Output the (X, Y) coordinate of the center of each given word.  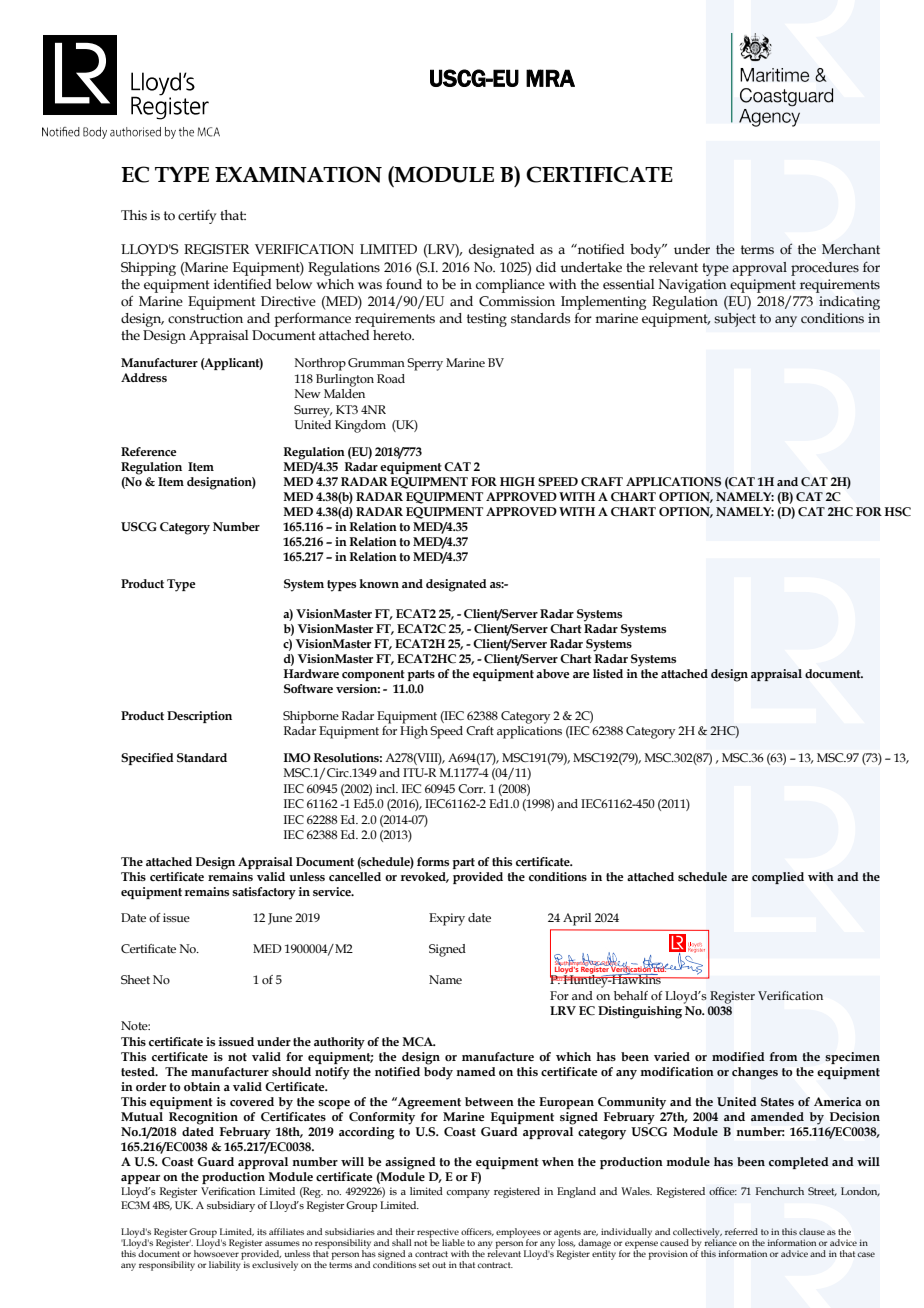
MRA (550, 78)
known (379, 583)
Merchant (851, 249)
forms (433, 861)
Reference (148, 451)
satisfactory (264, 893)
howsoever (216, 1252)
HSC (897, 512)
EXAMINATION (298, 174)
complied (778, 878)
